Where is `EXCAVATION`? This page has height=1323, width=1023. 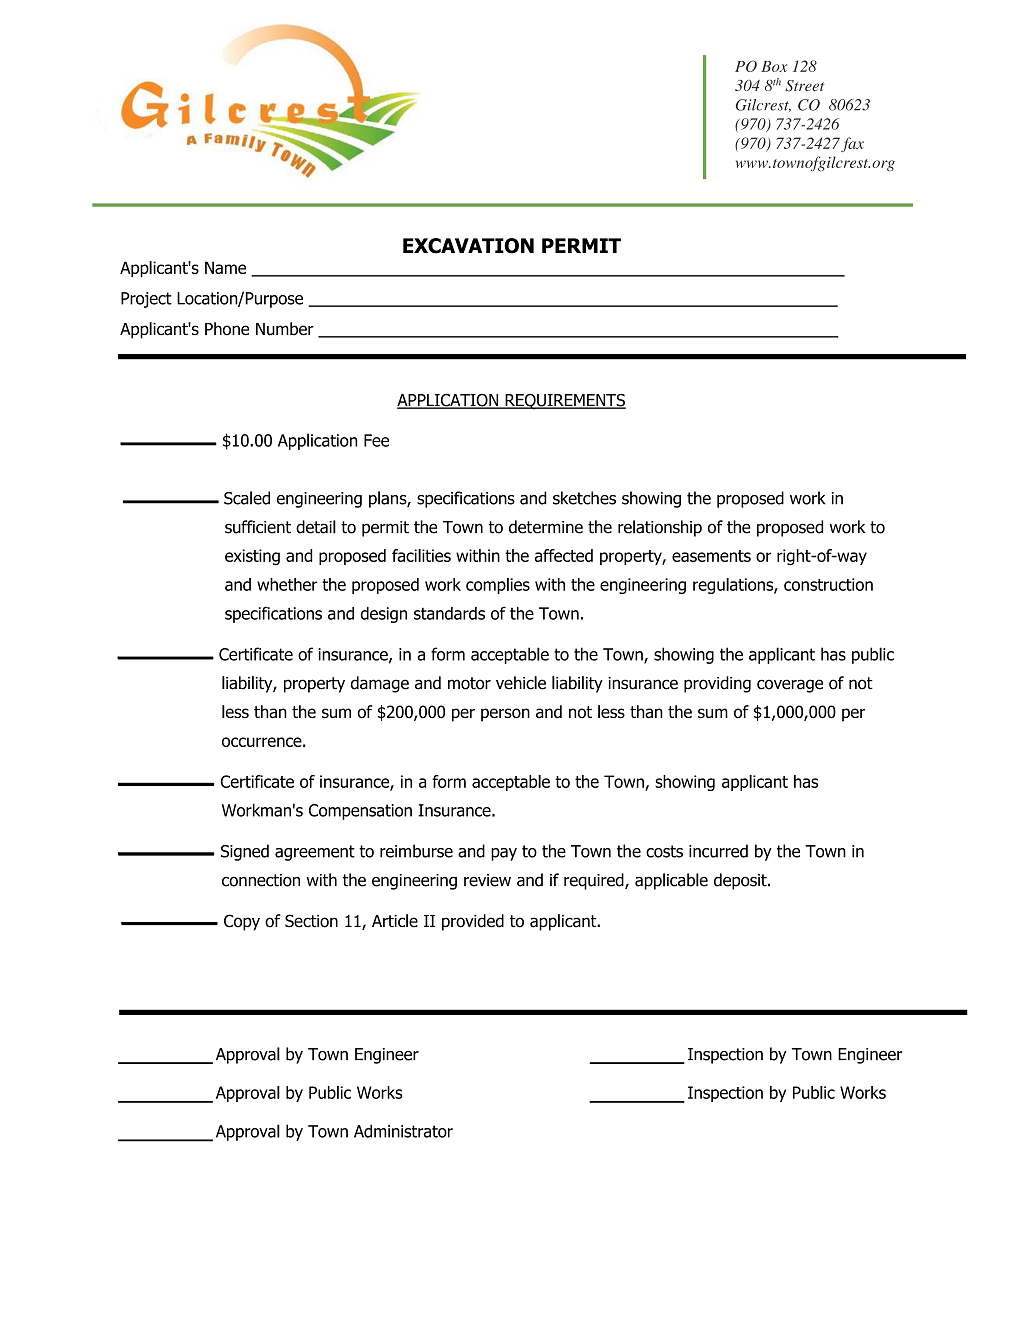 EXCAVATION is located at coordinates (468, 246).
